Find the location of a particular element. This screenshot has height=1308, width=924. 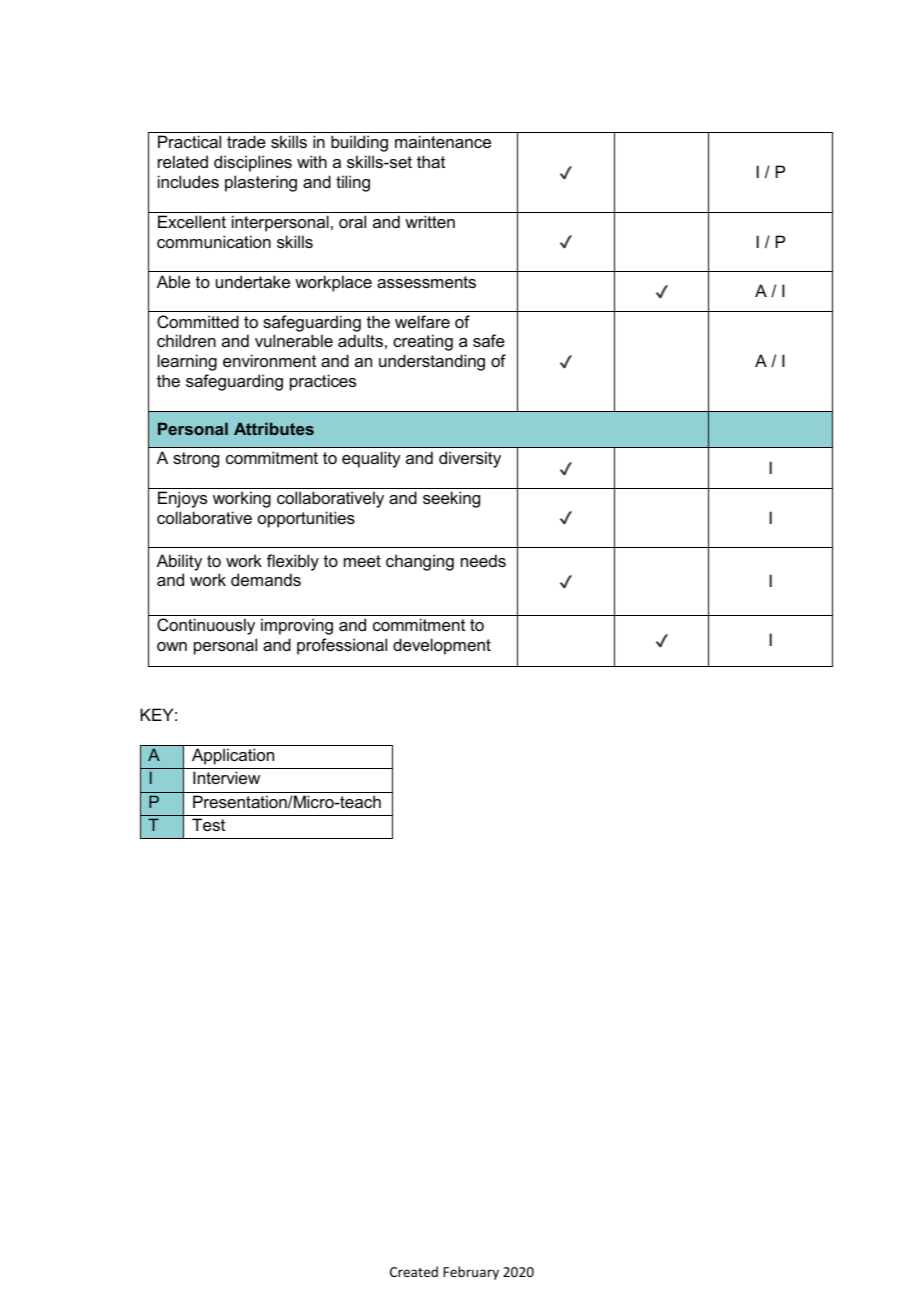

opportunities is located at coordinates (306, 519).
